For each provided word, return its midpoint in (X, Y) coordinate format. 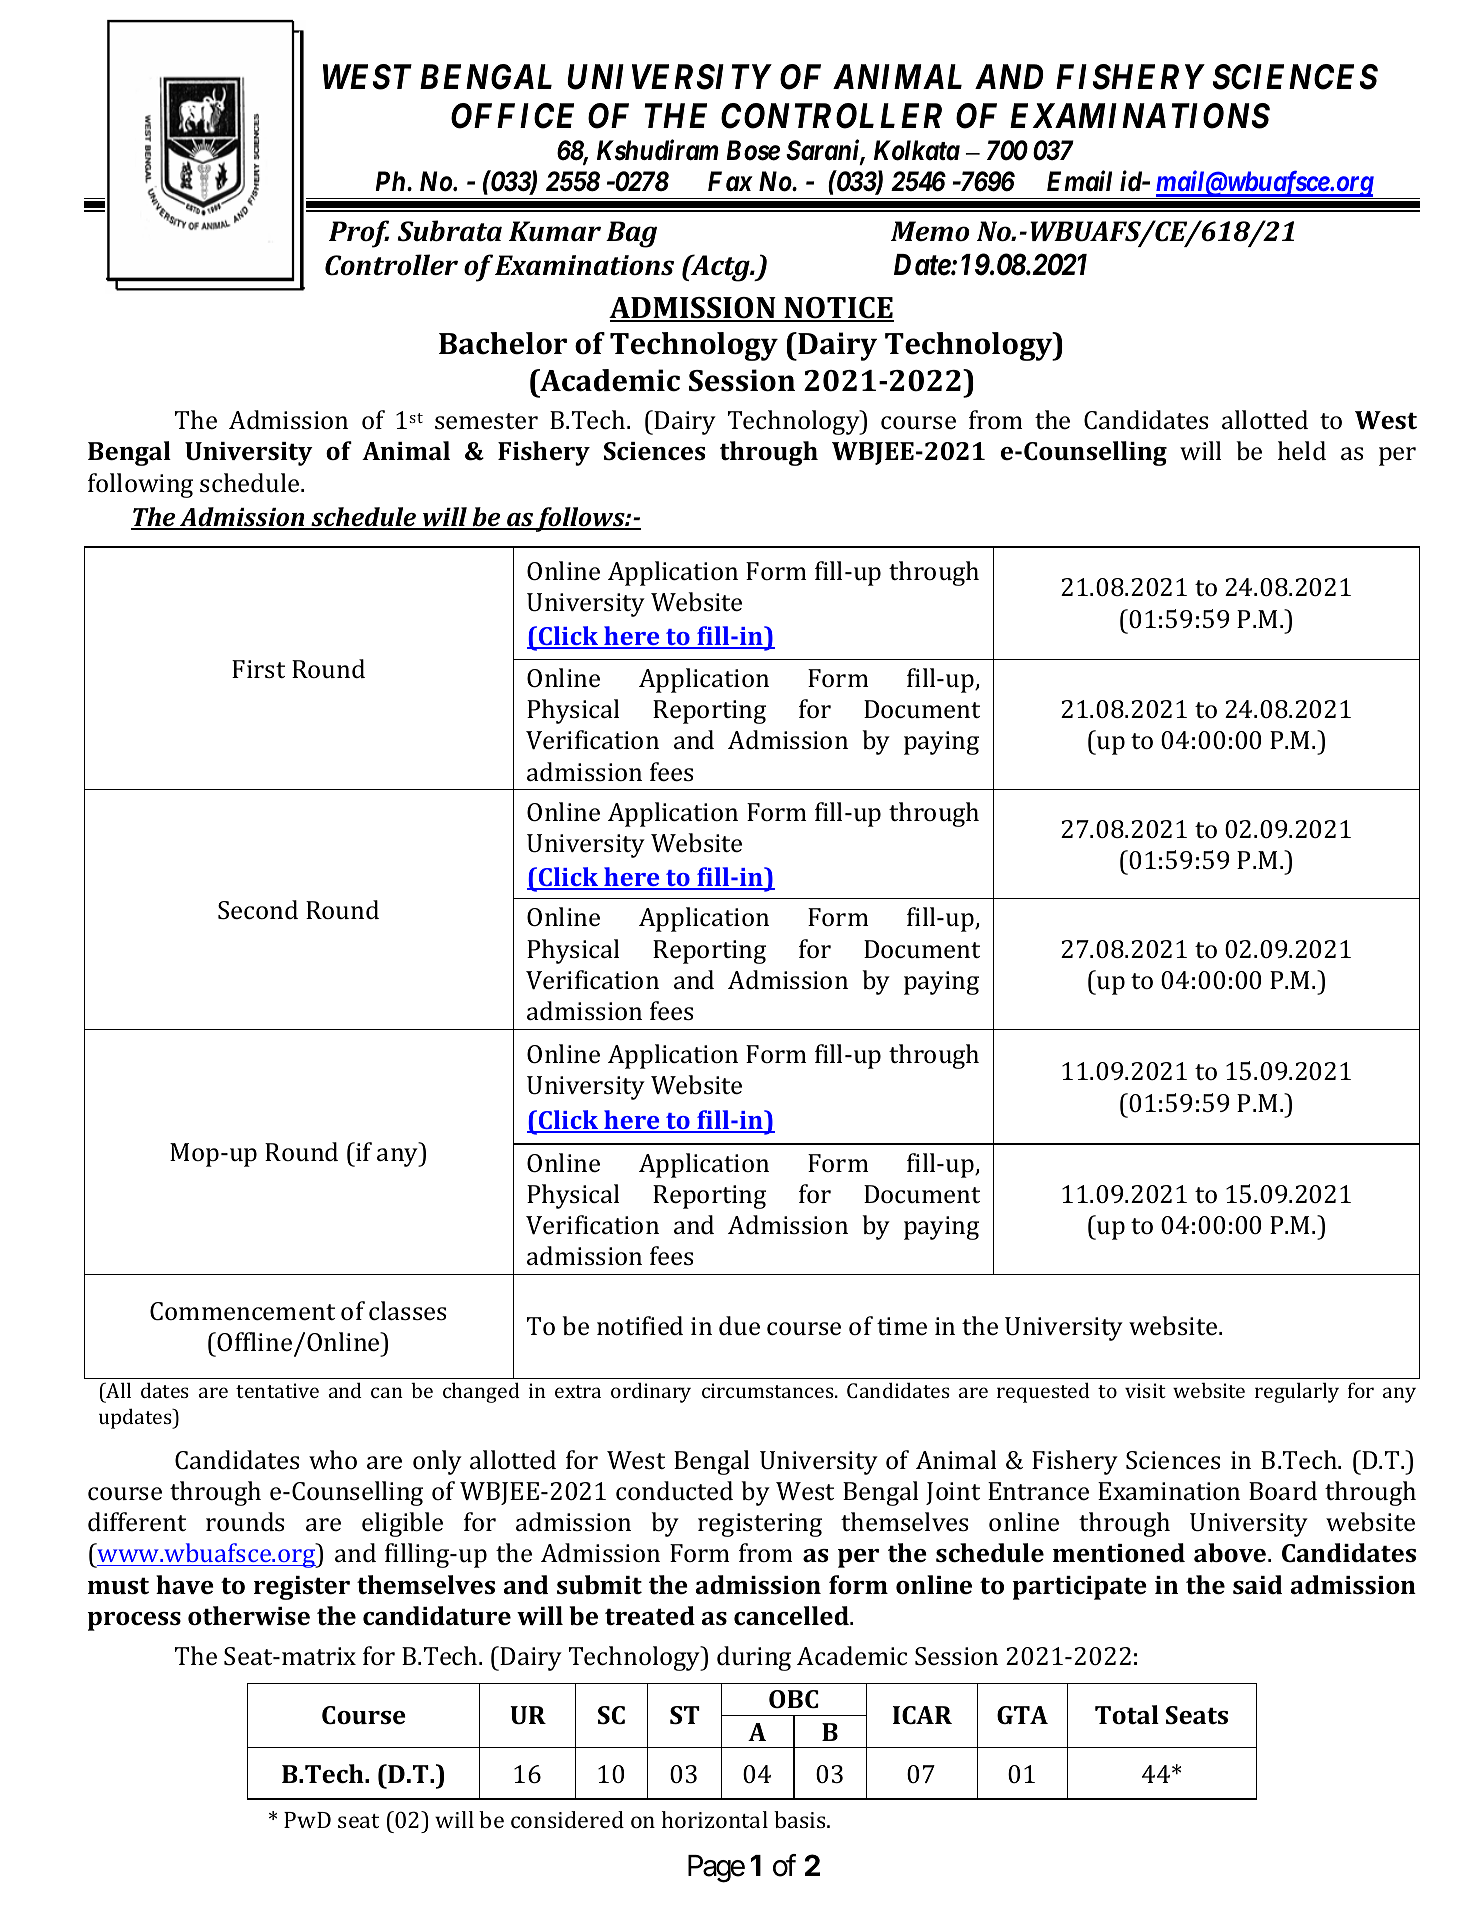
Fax (730, 181)
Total (1127, 1715)
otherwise (249, 1616)
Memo (930, 231)
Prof (359, 234)
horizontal (715, 1819)
